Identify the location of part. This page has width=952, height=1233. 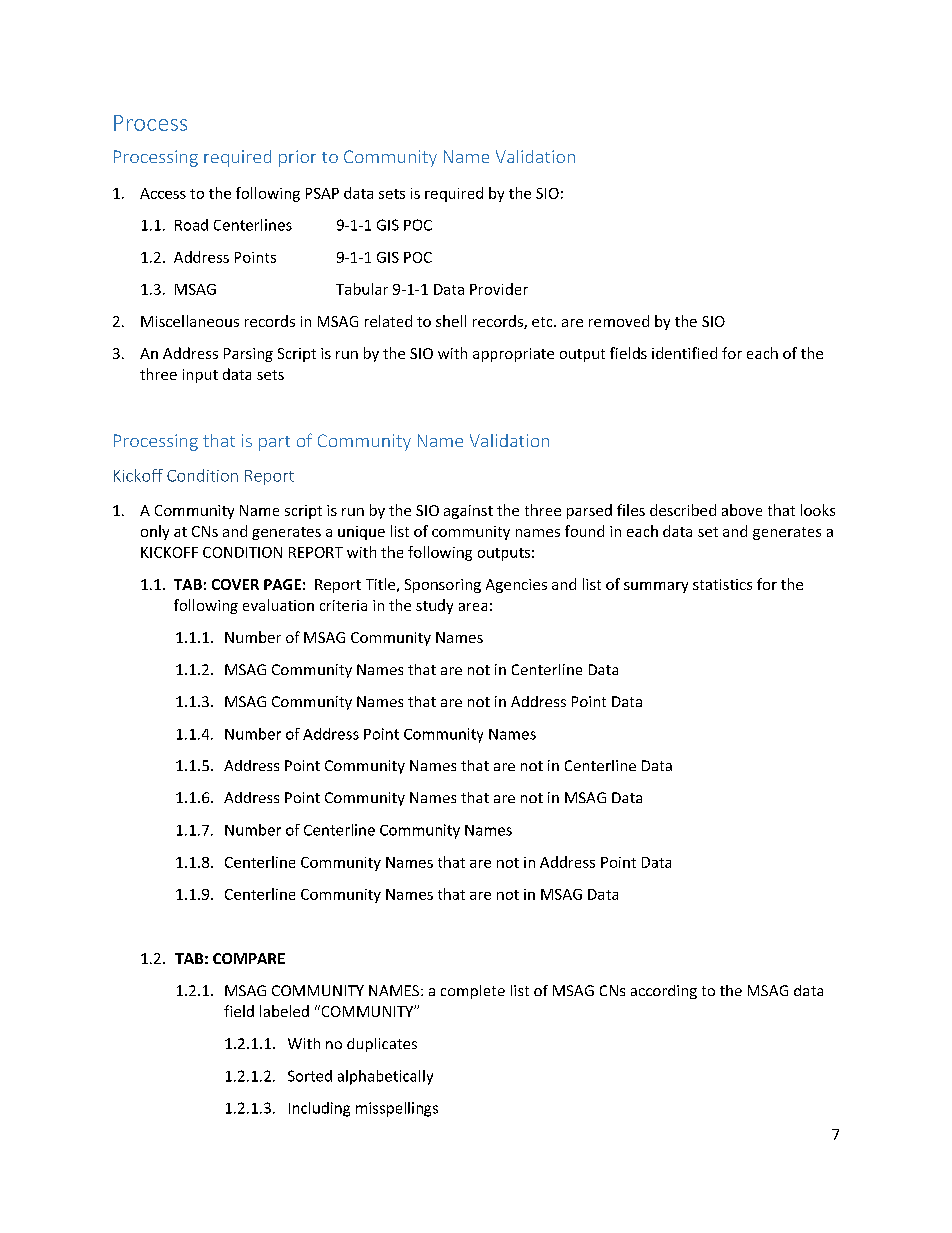
(274, 443).
